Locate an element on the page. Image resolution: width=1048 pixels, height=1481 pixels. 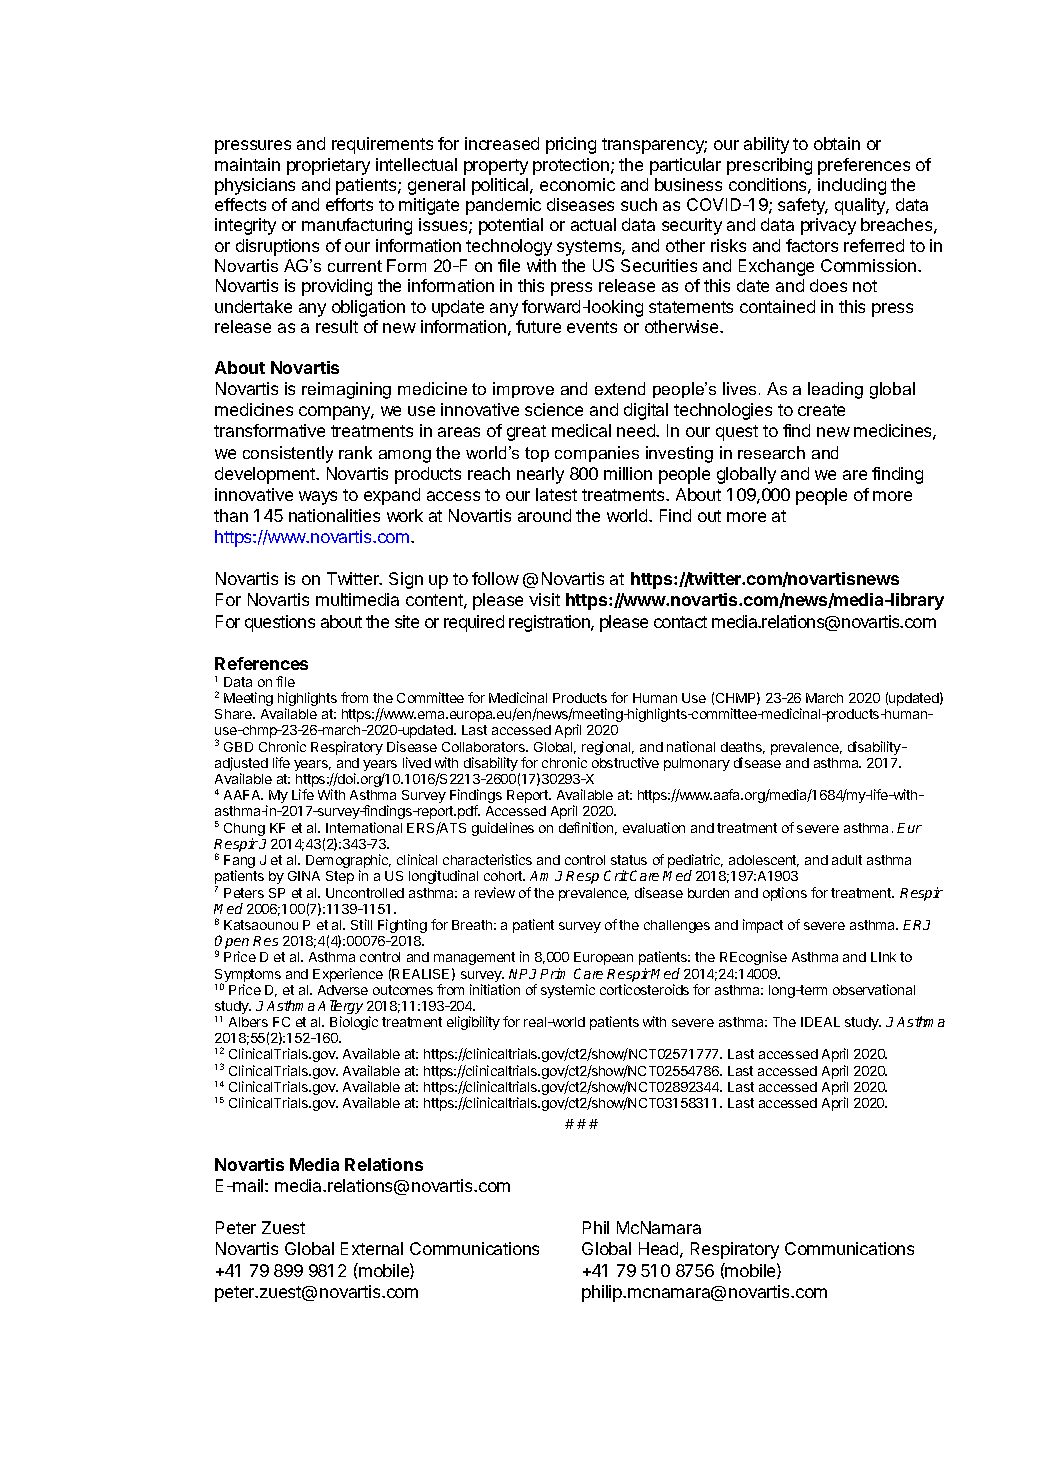
External is located at coordinates (372, 1248).
